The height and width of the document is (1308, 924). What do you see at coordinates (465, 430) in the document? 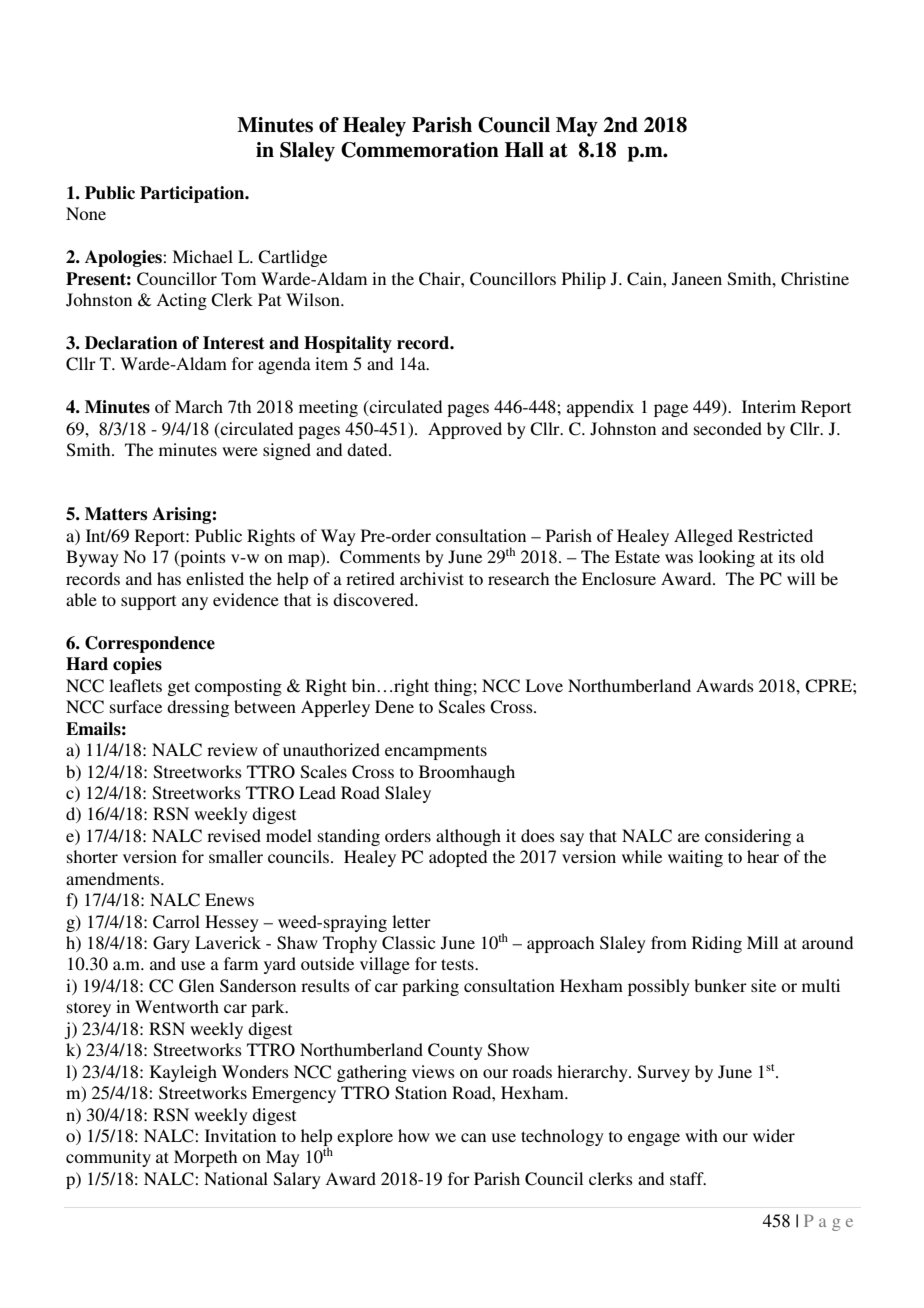
I see `Approved` at bounding box center [465, 430].
